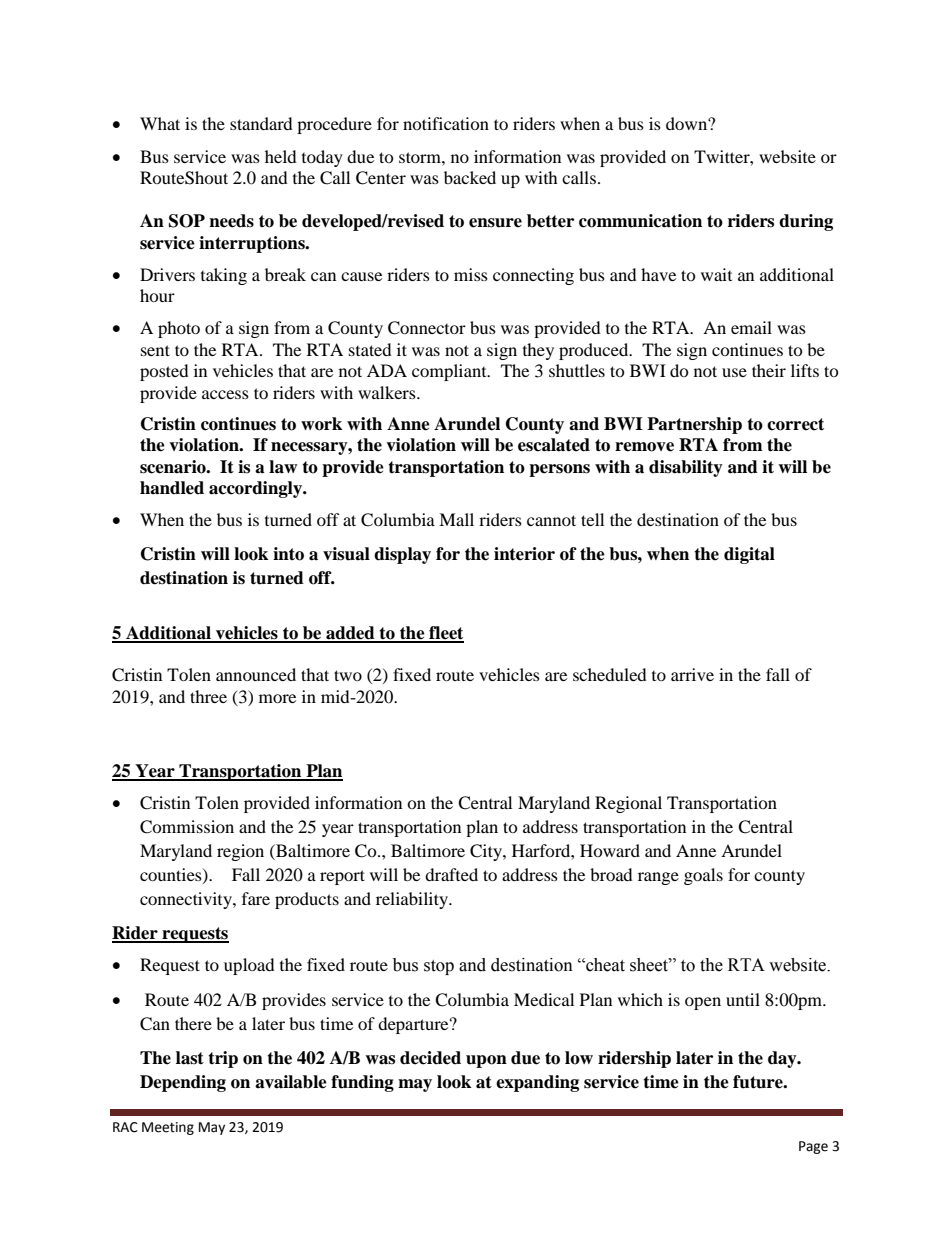 This document has height=1233, width=952. I want to click on email, so click(751, 327).
